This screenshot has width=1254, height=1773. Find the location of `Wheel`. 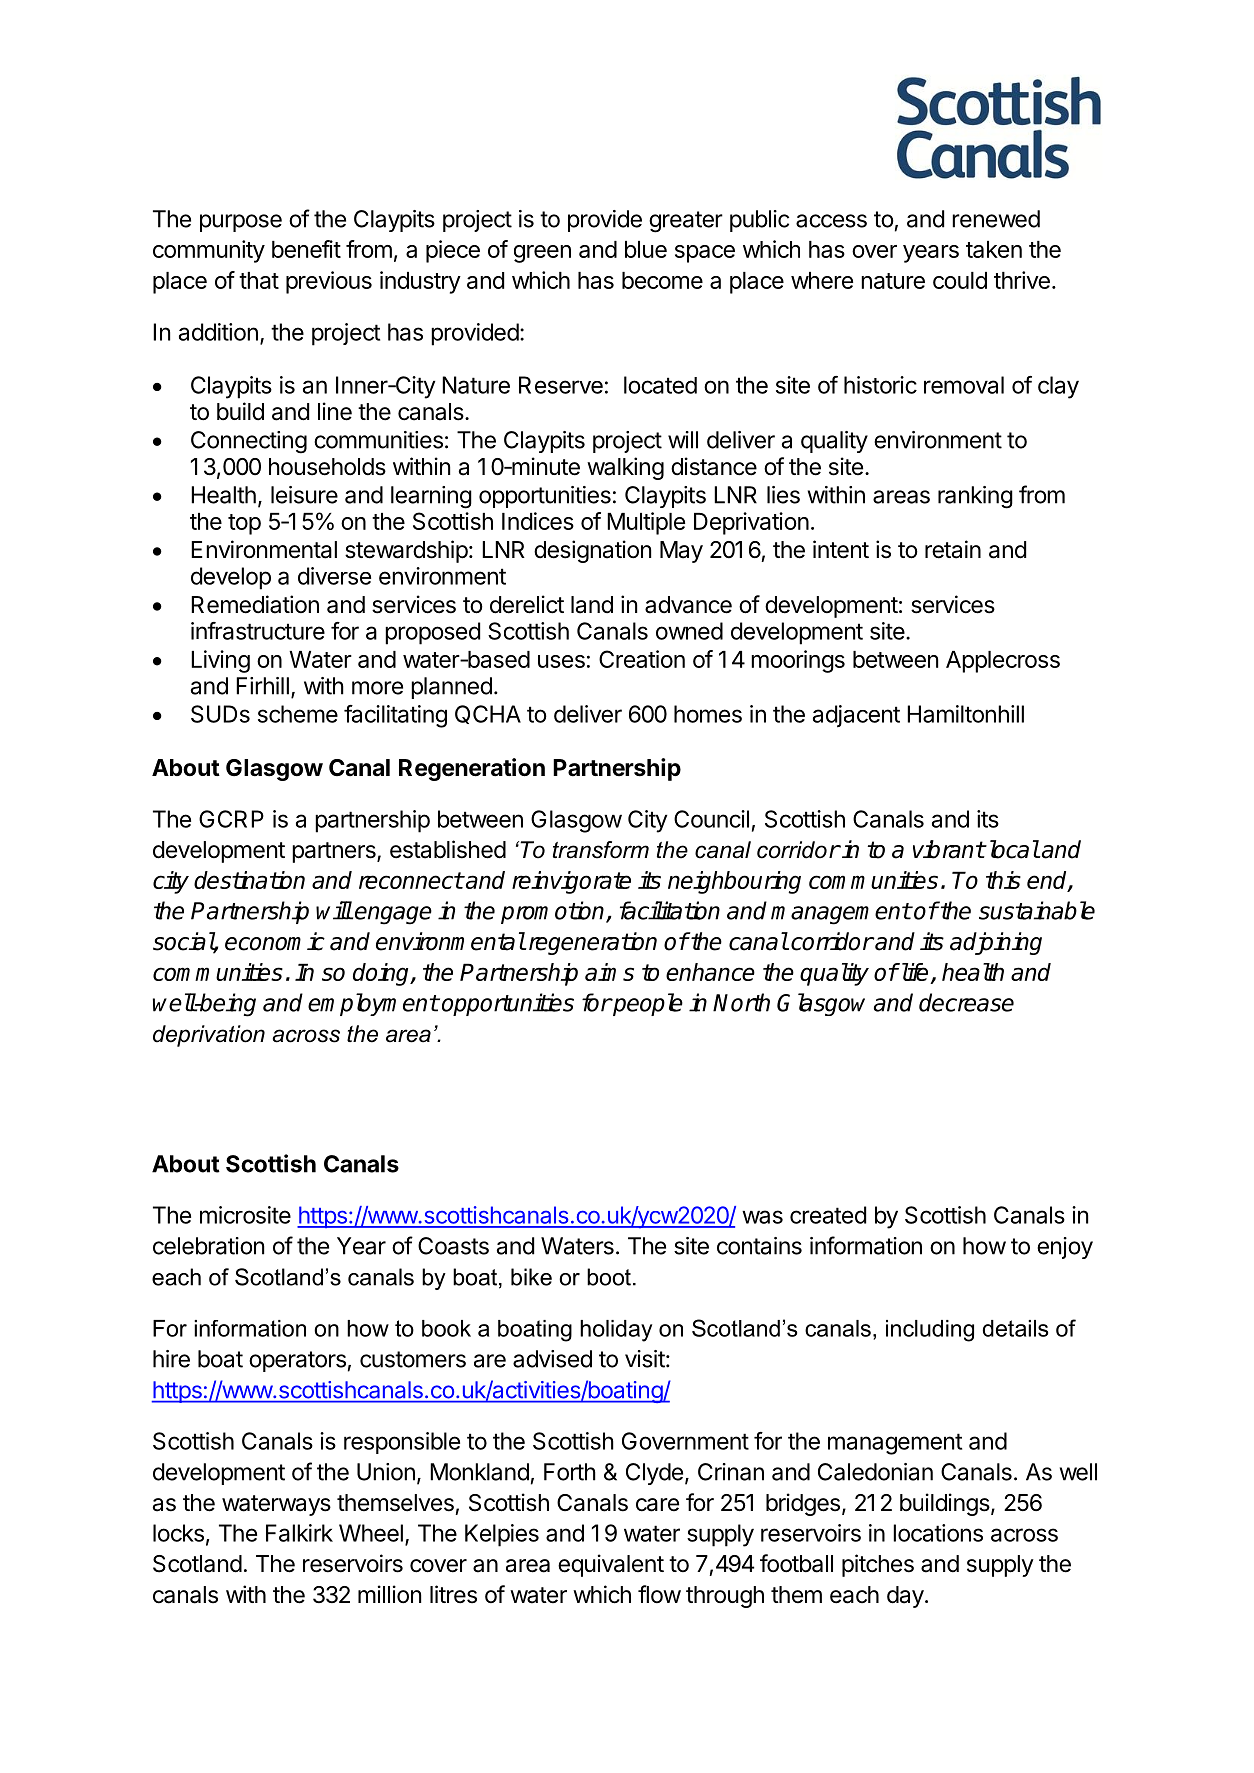

Wheel is located at coordinates (371, 1533).
